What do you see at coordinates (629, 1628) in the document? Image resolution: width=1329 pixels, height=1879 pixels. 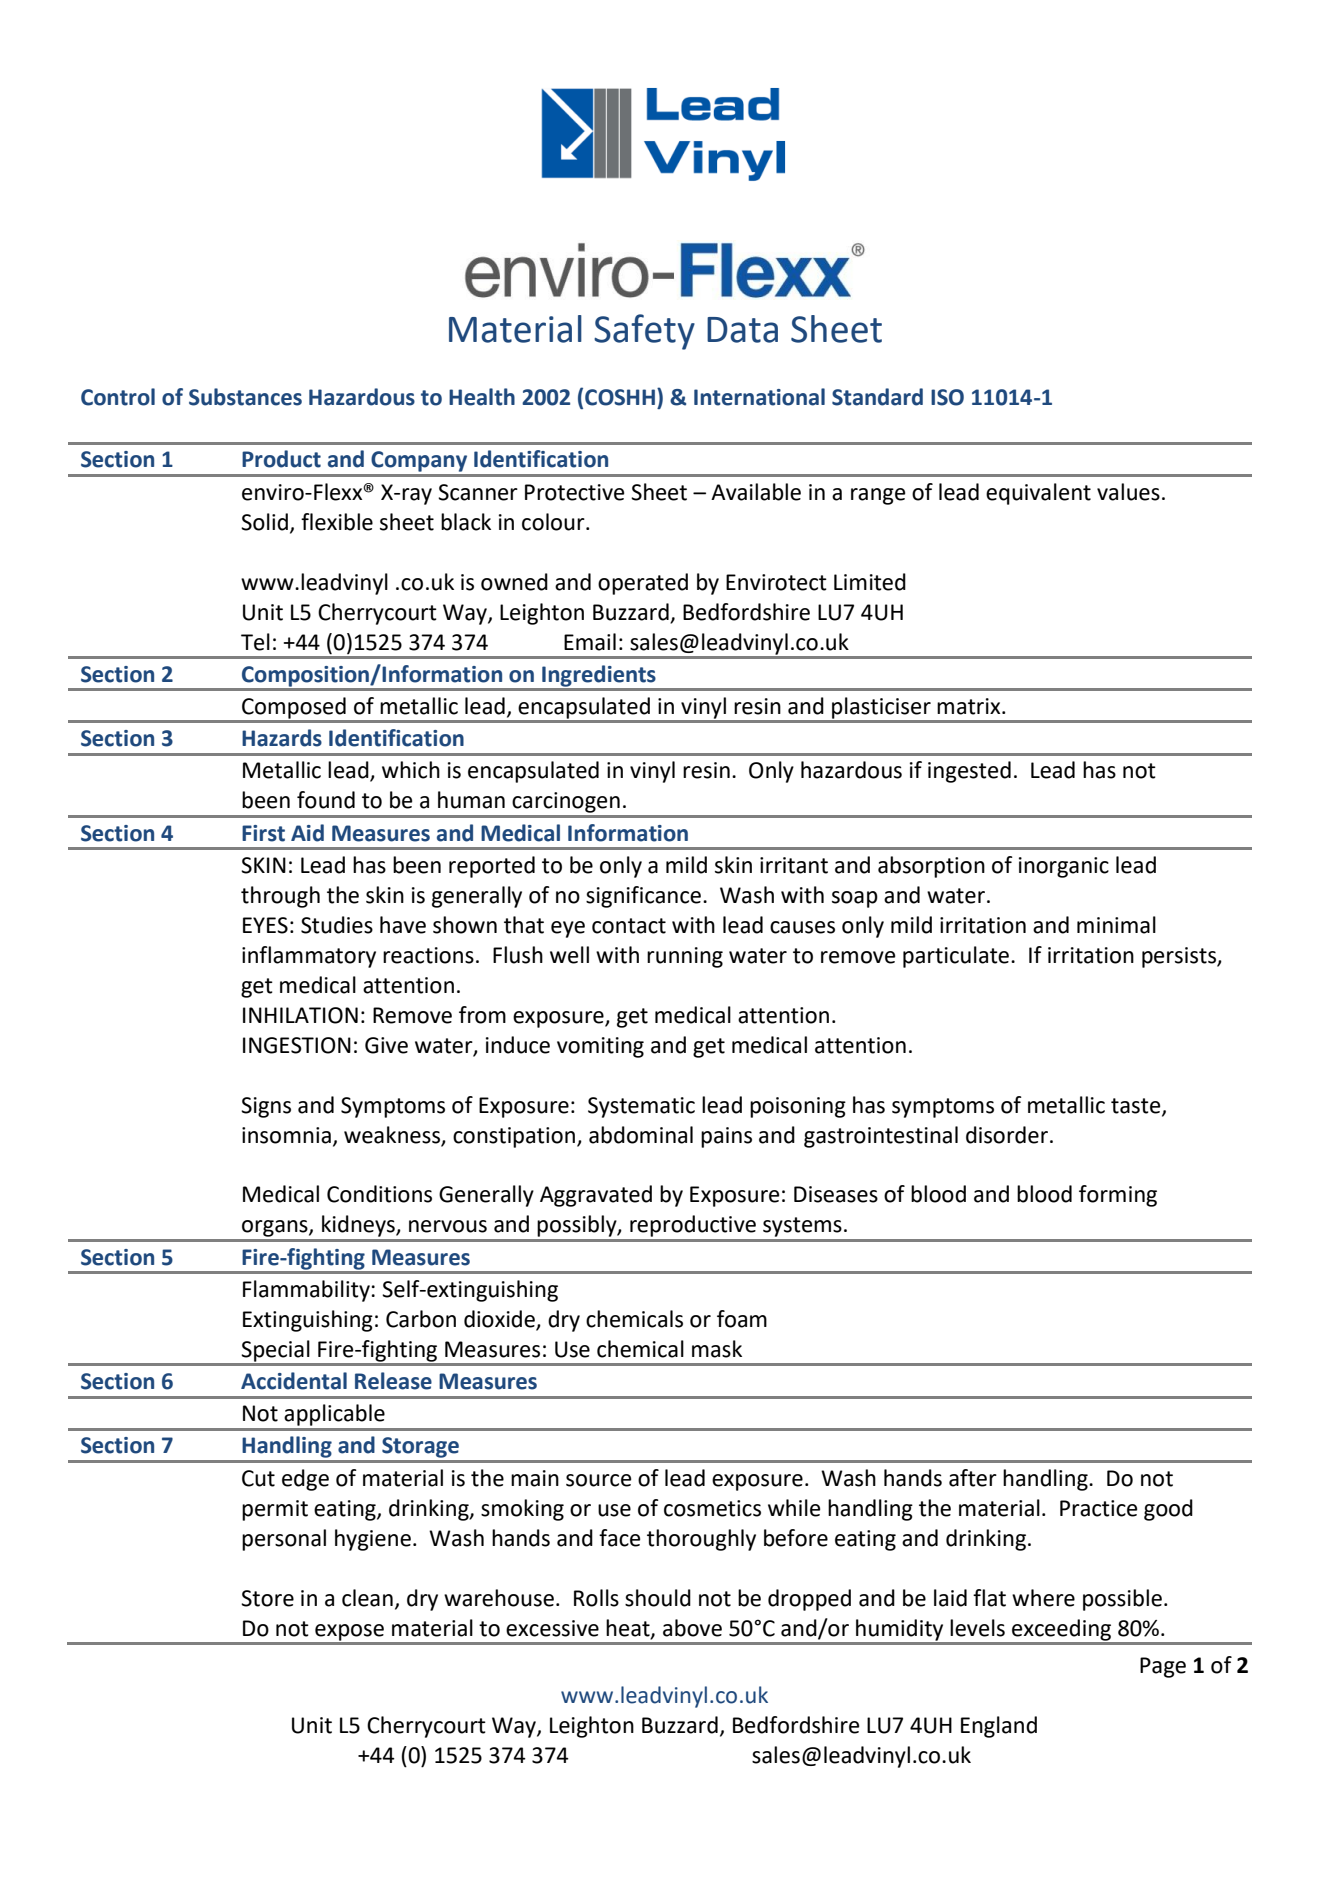 I see `heat` at bounding box center [629, 1628].
